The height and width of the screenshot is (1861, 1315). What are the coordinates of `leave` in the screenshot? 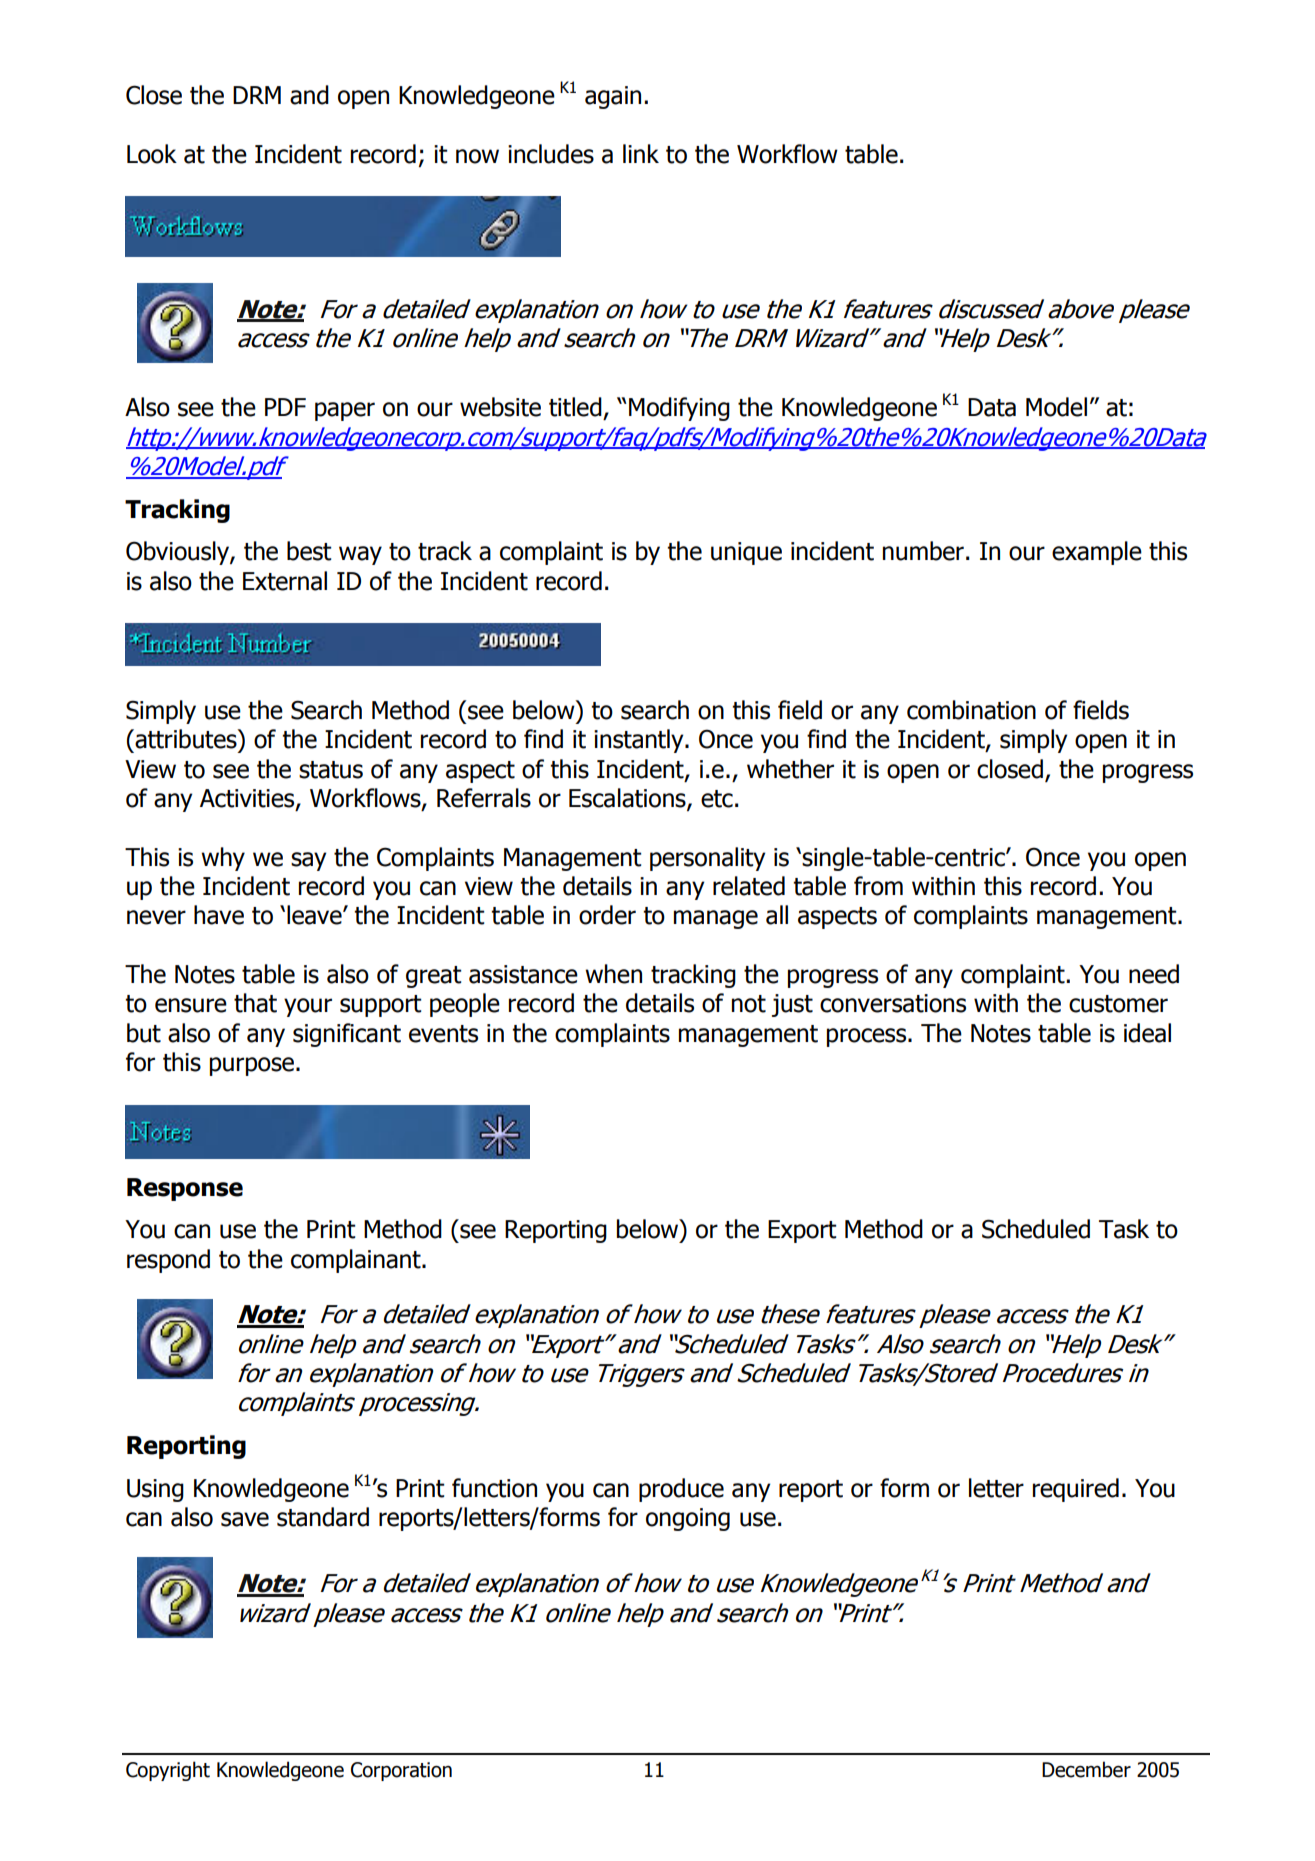 It's located at (315, 915).
